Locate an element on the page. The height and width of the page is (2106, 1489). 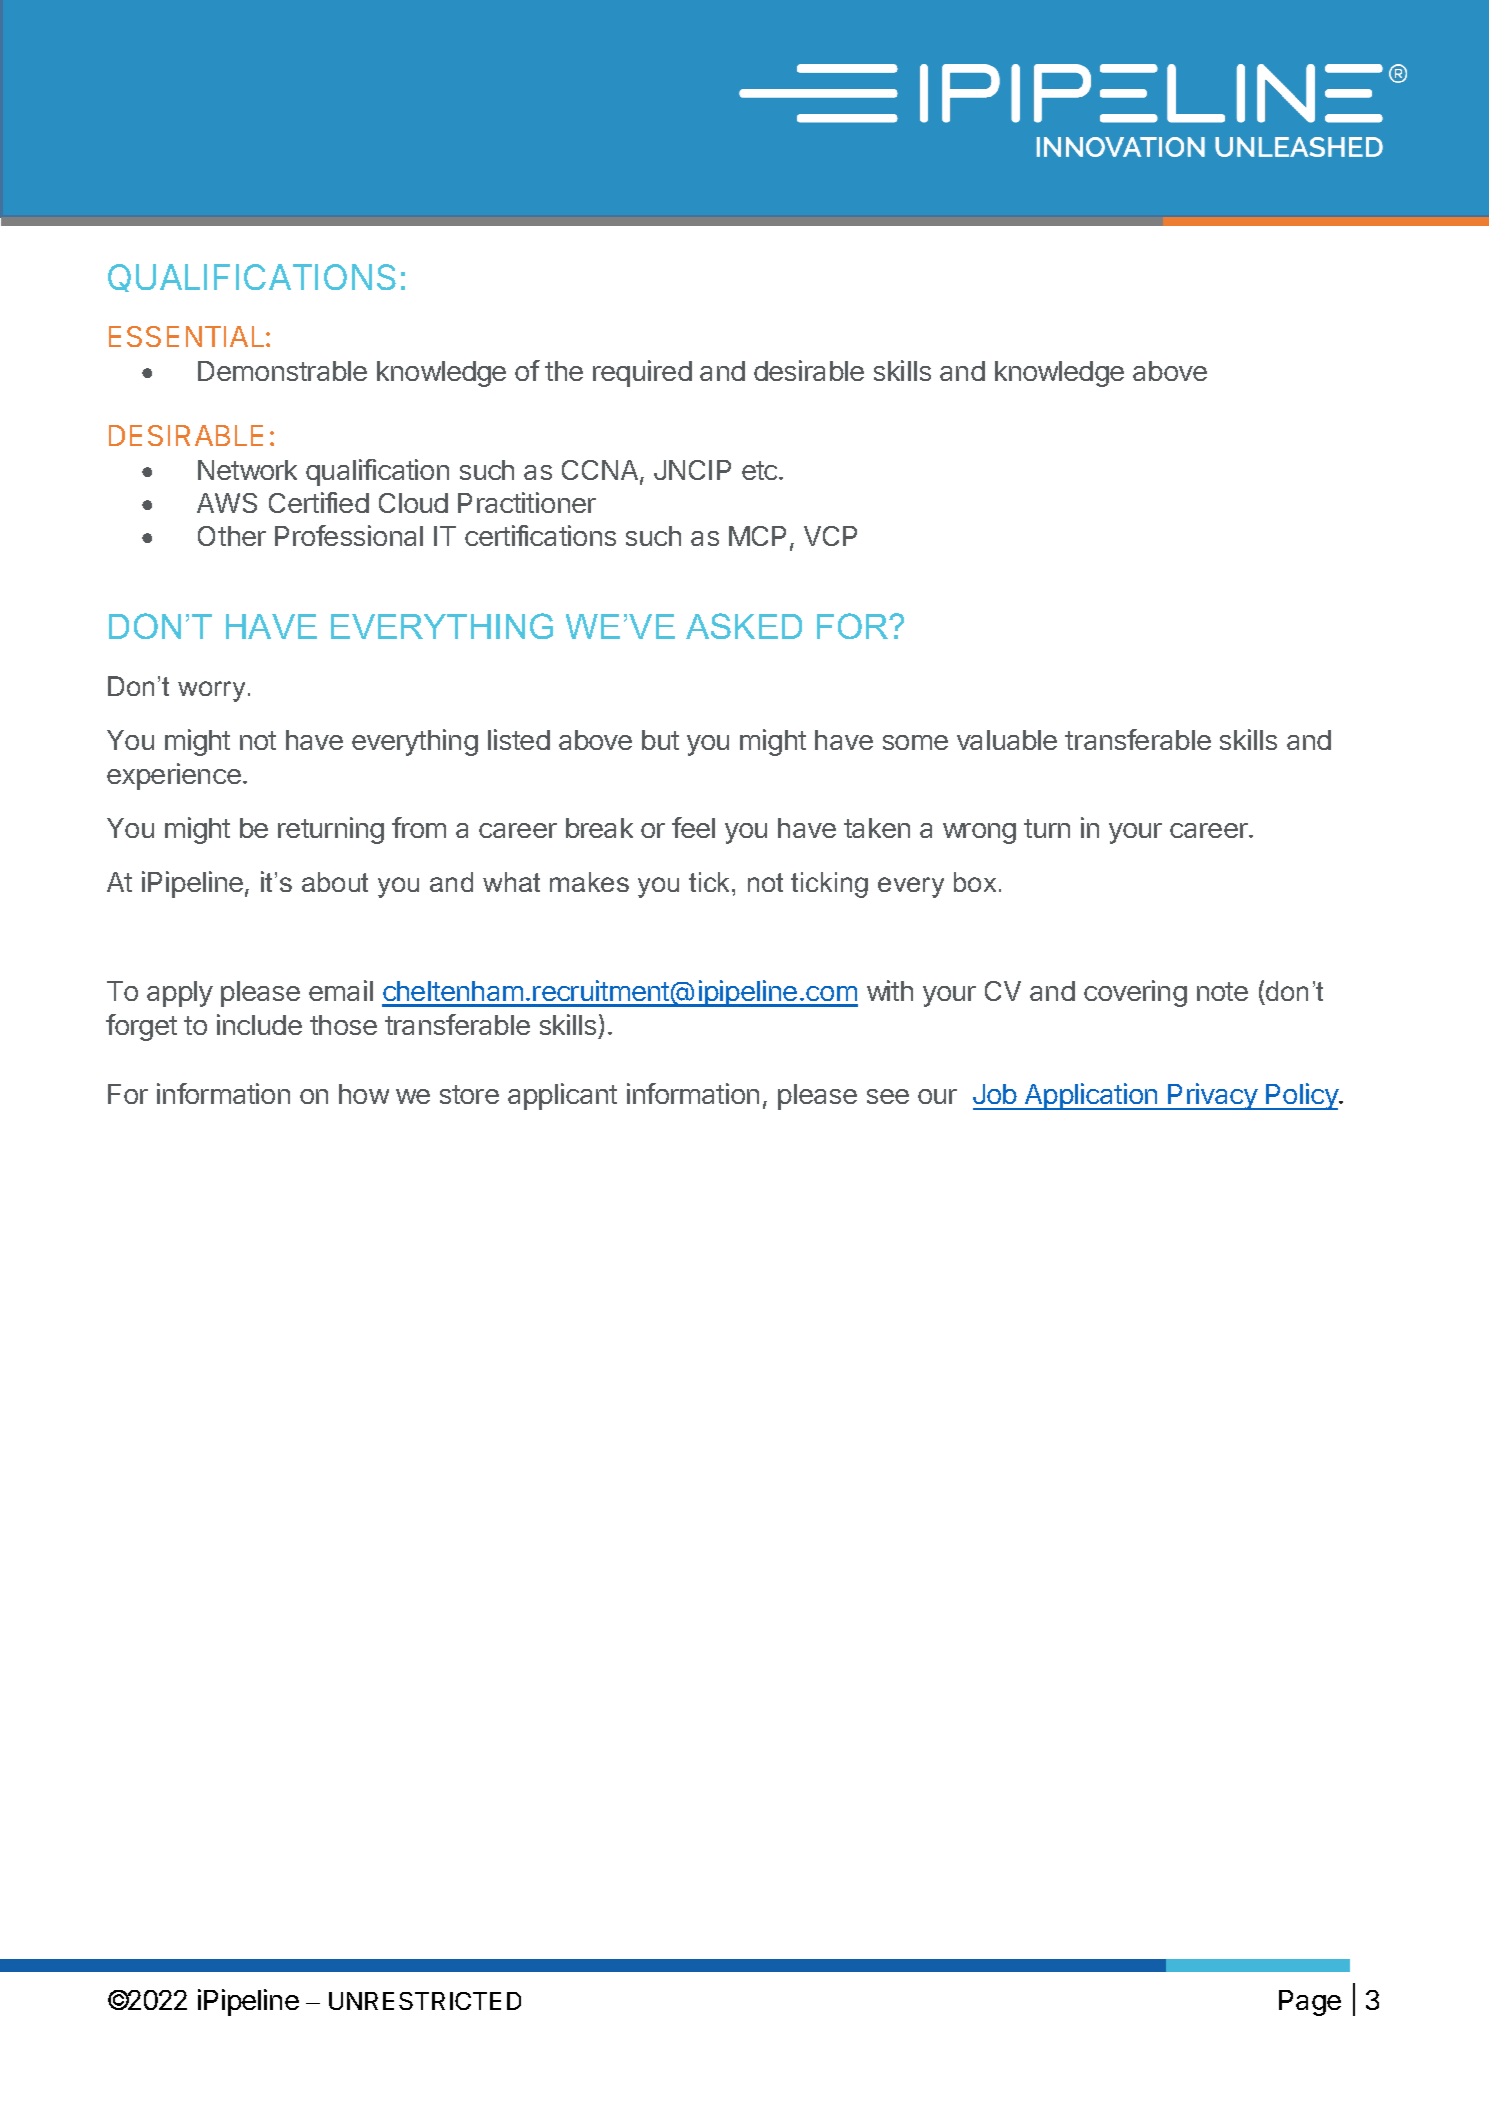
how is located at coordinates (364, 1094).
